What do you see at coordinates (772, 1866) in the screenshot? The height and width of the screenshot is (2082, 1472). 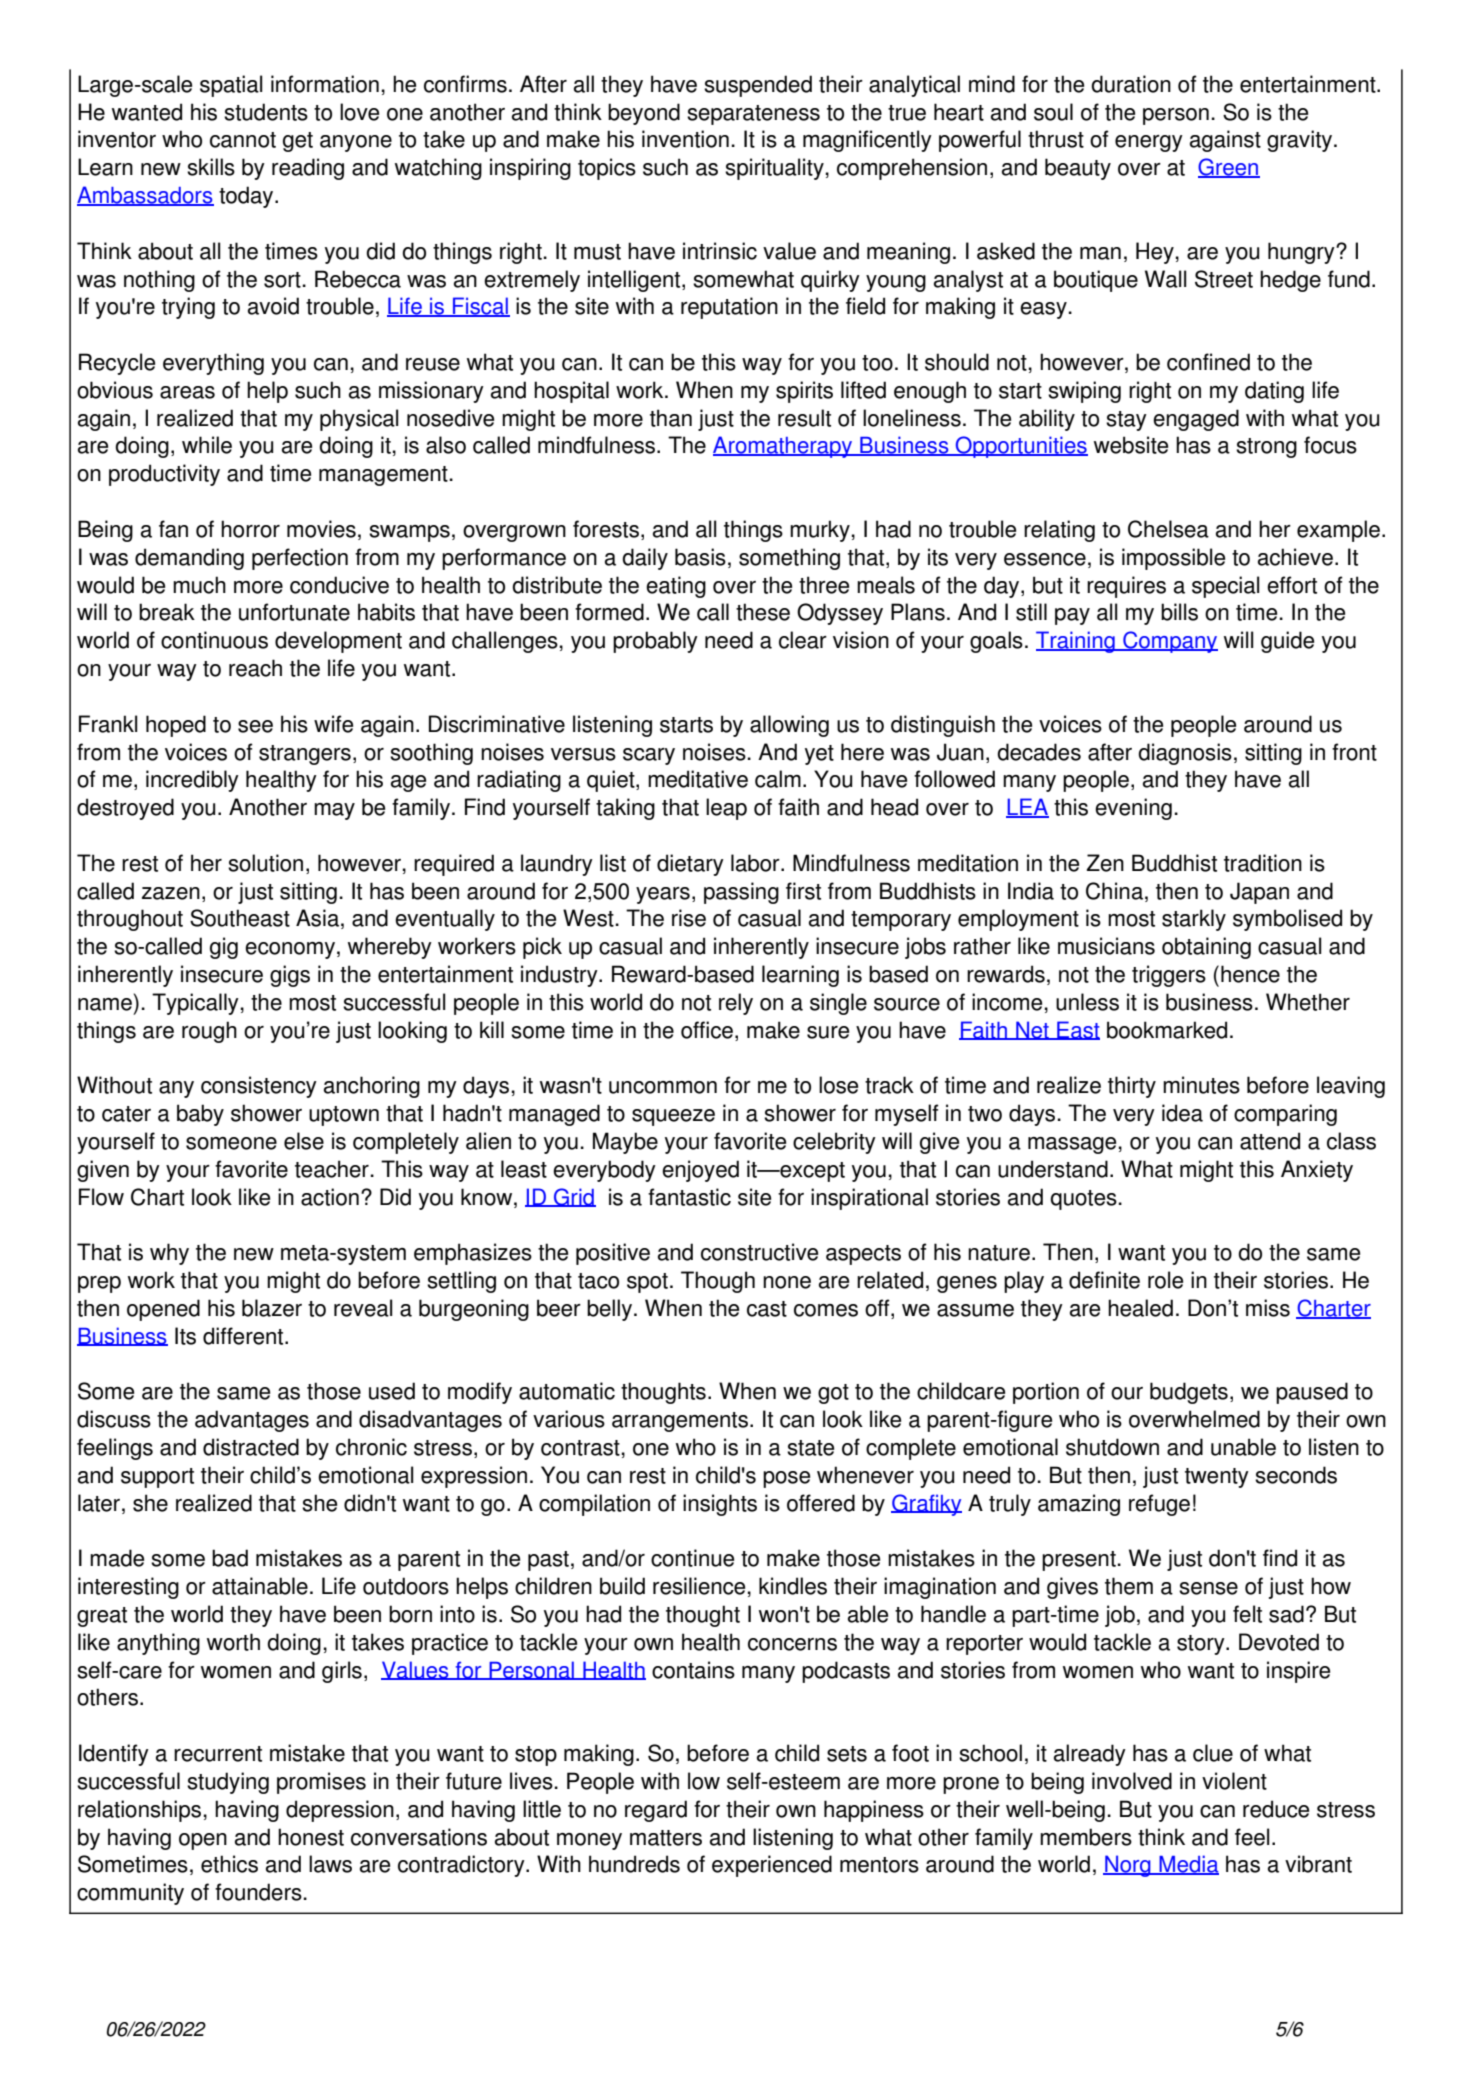 I see `experienced` at bounding box center [772, 1866].
